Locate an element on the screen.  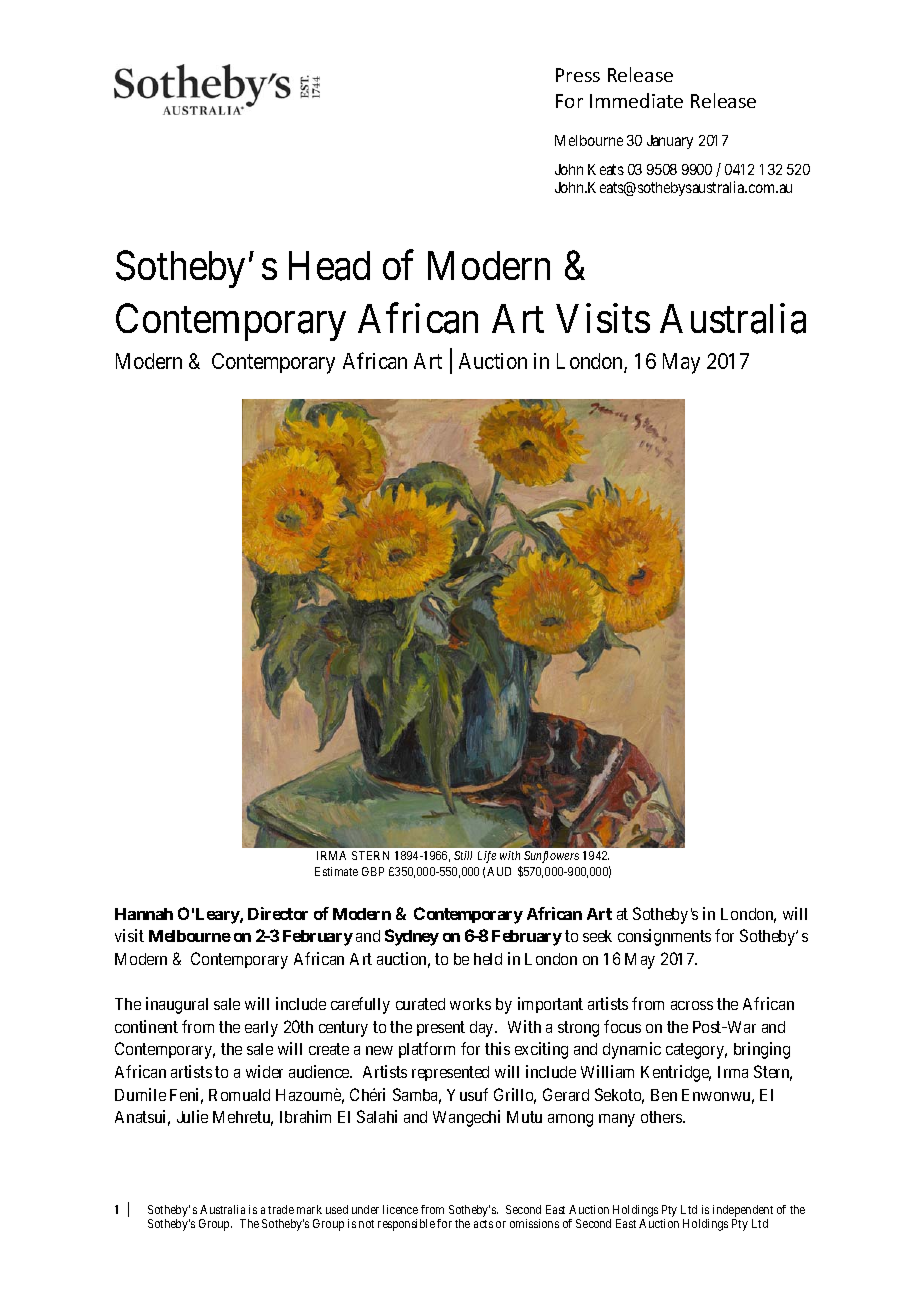
Head is located at coordinates (329, 266).
